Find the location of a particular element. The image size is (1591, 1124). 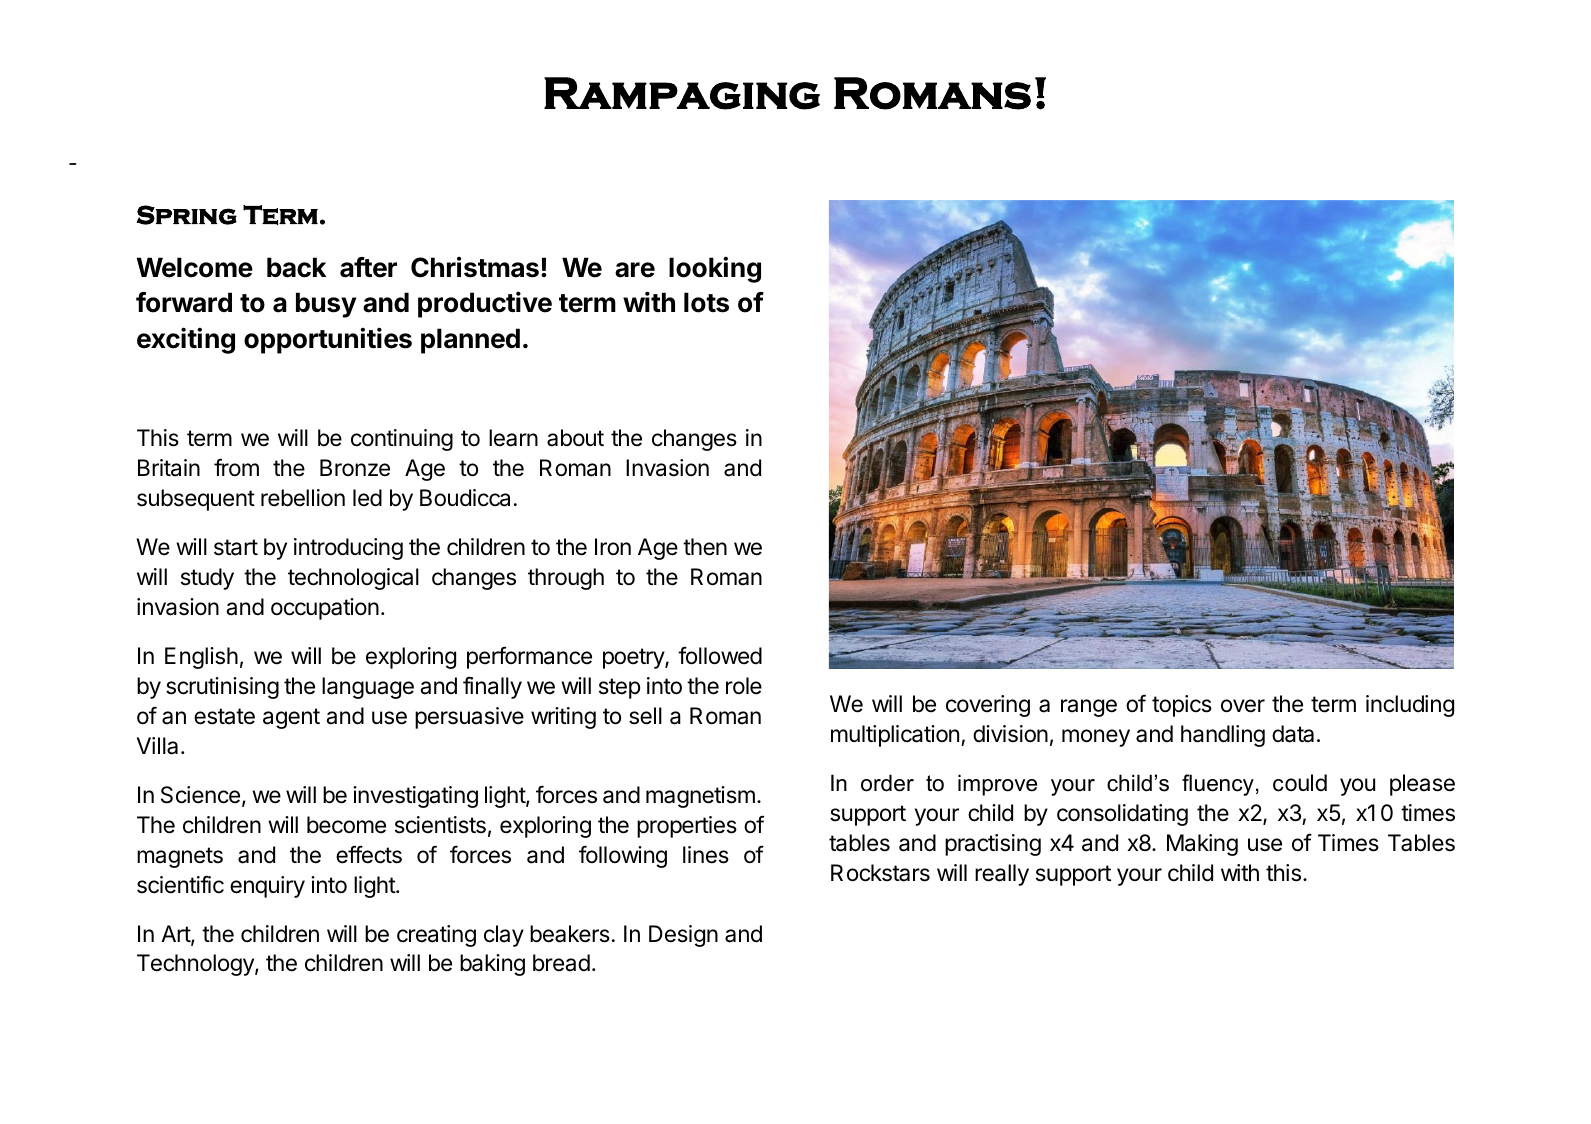

creating is located at coordinates (436, 936).
